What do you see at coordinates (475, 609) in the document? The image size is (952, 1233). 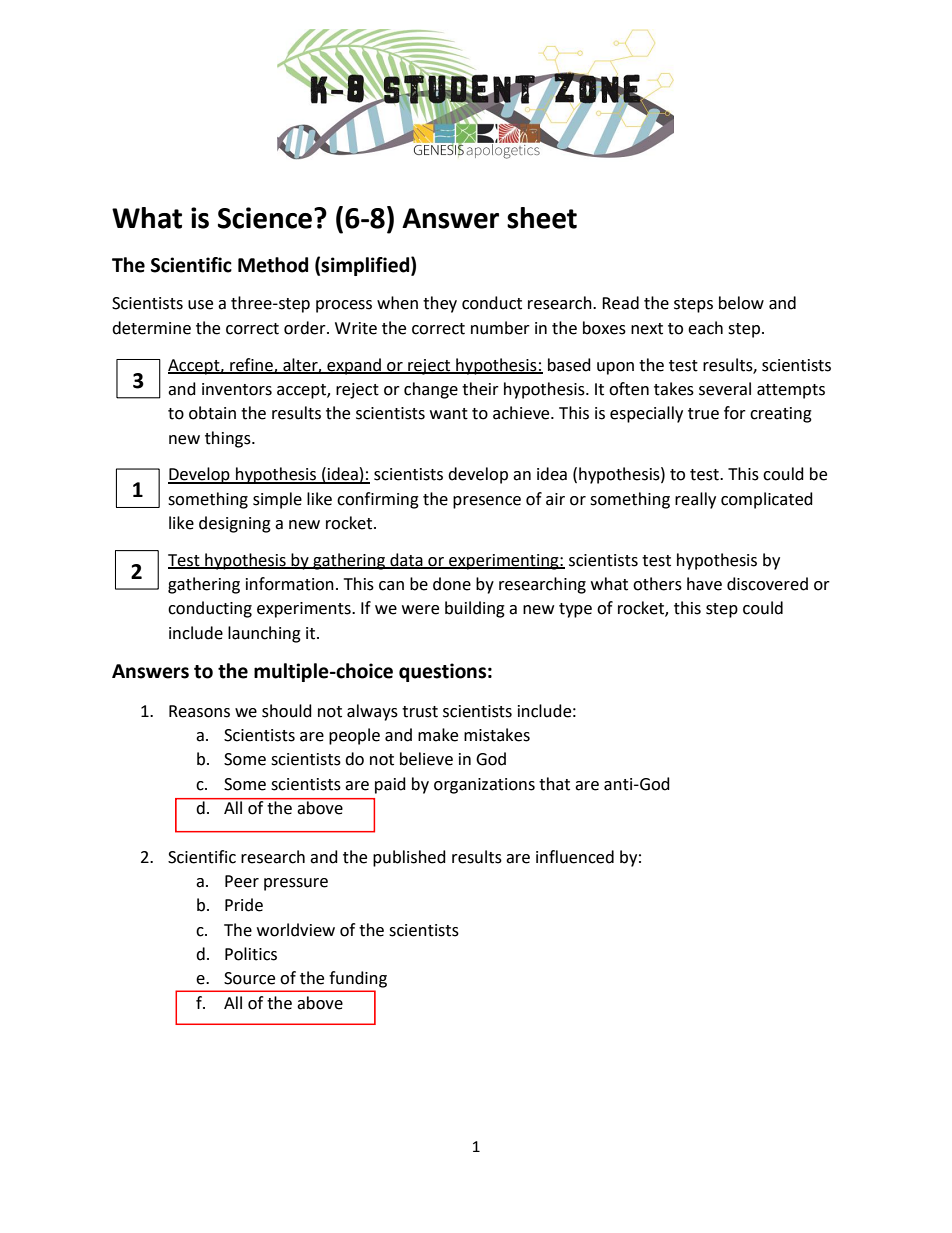 I see `building` at bounding box center [475, 609].
